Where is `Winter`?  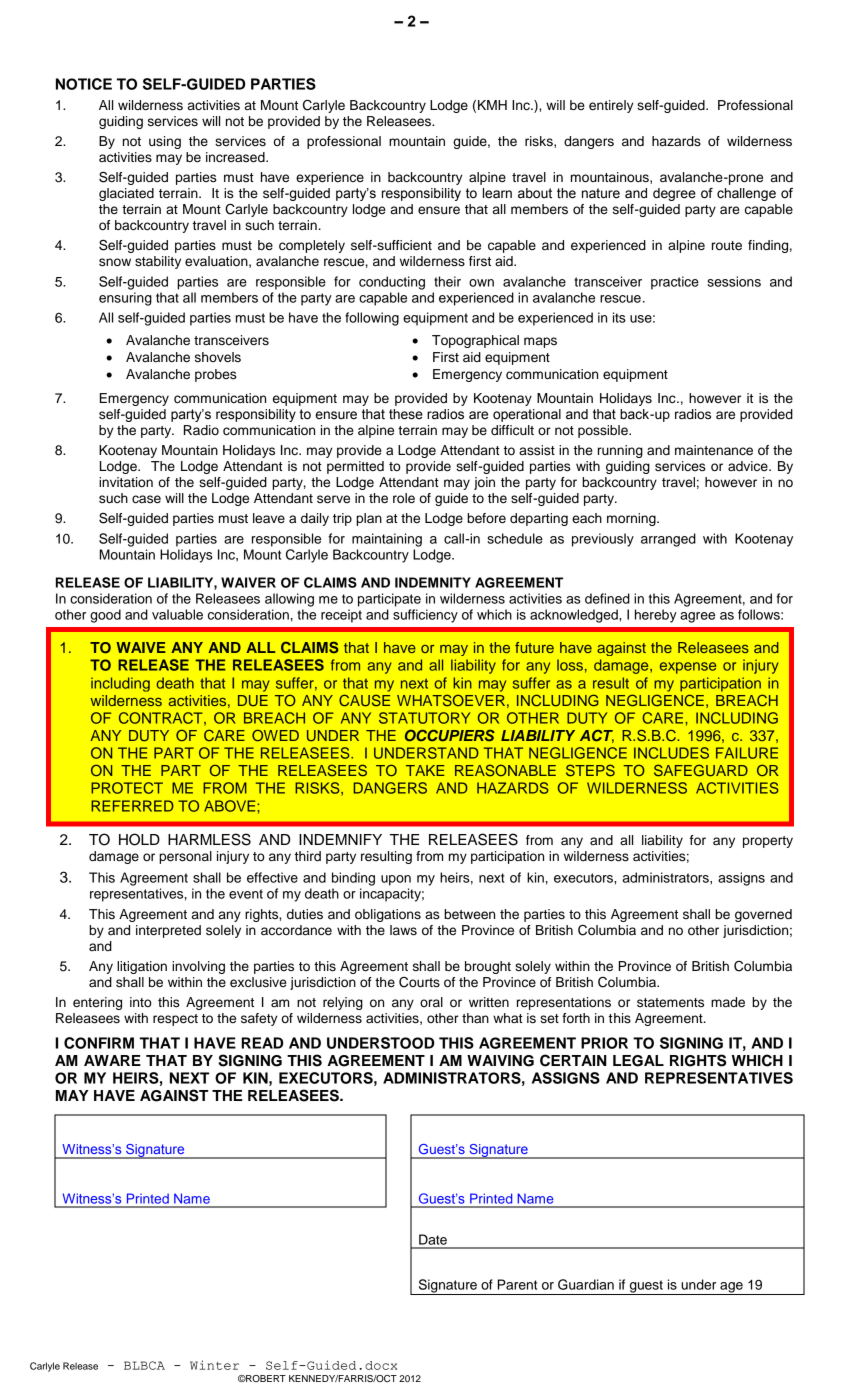
Winter is located at coordinates (214, 1365).
